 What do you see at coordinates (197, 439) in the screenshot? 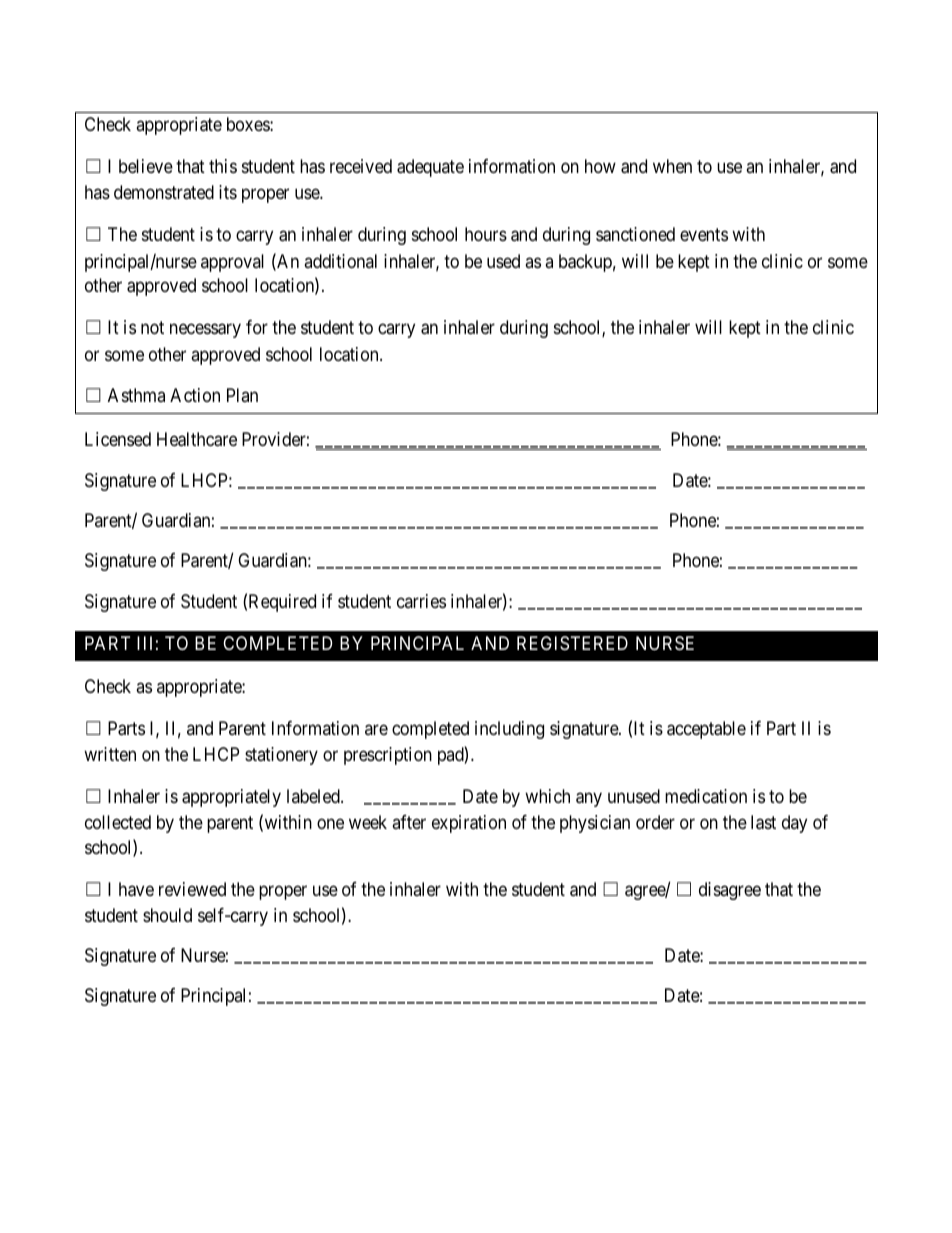
I see `Healthcare` at bounding box center [197, 439].
